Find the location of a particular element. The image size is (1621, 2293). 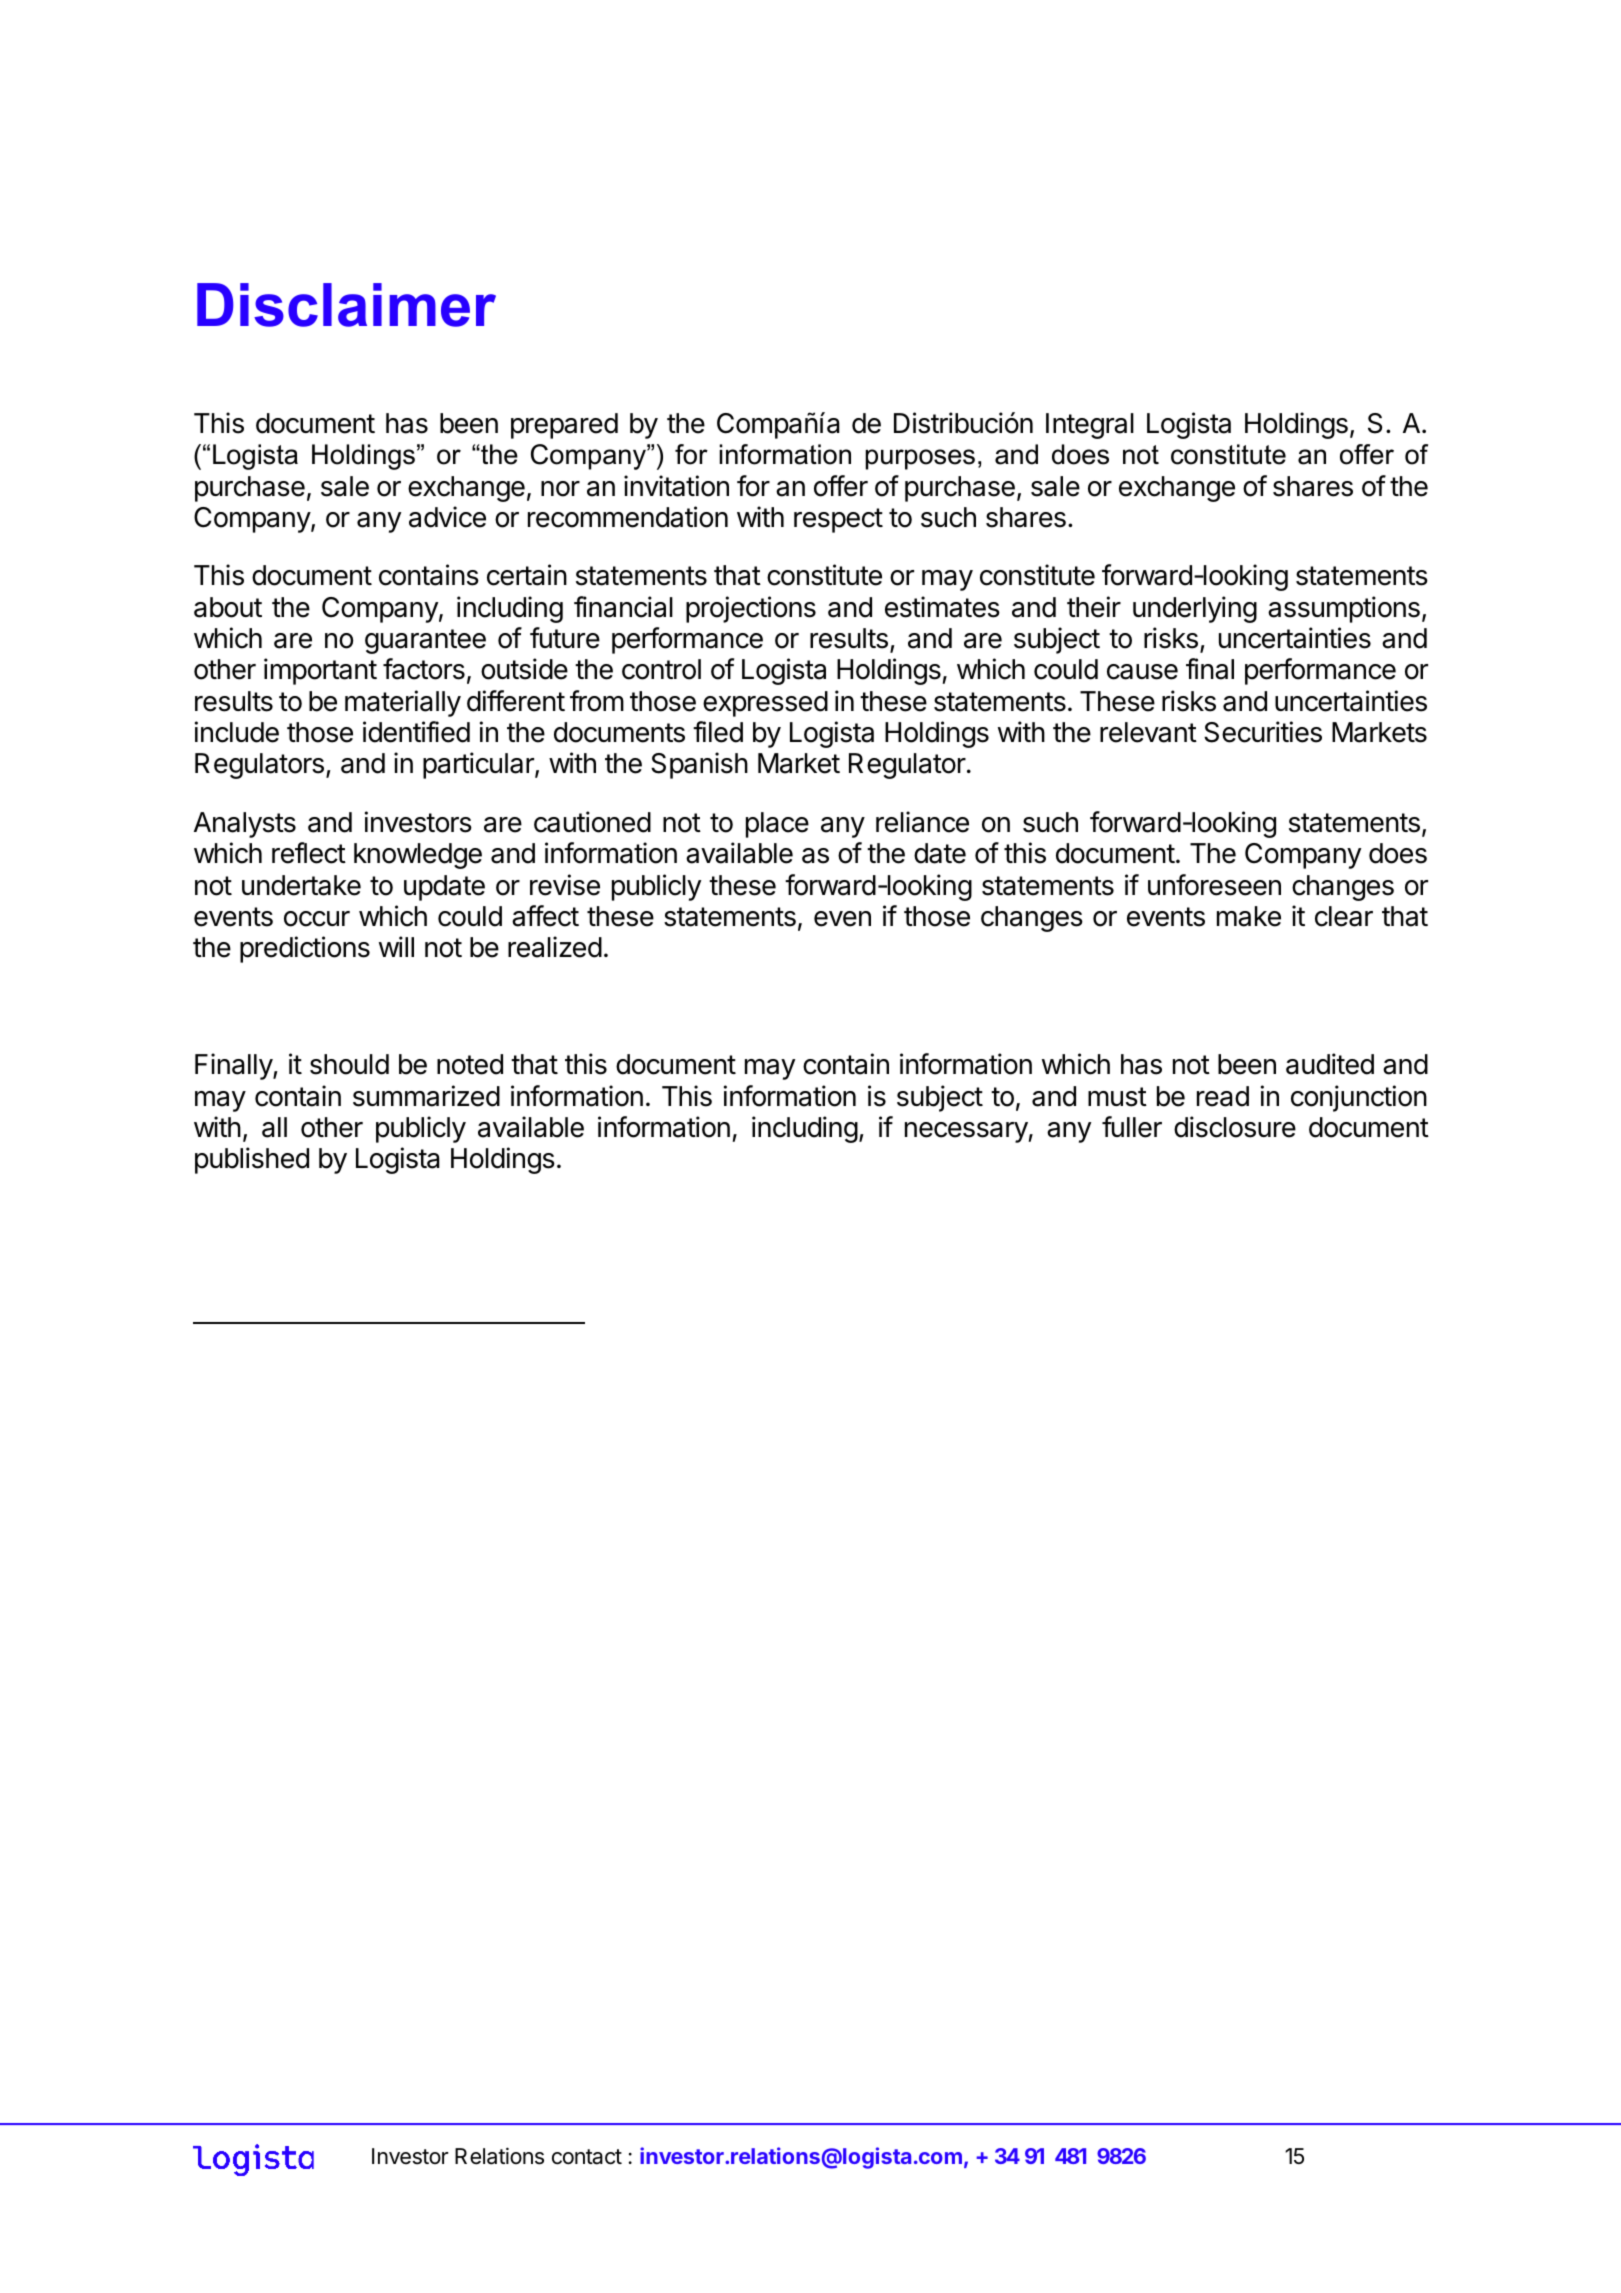

Integral is located at coordinates (1090, 426).
